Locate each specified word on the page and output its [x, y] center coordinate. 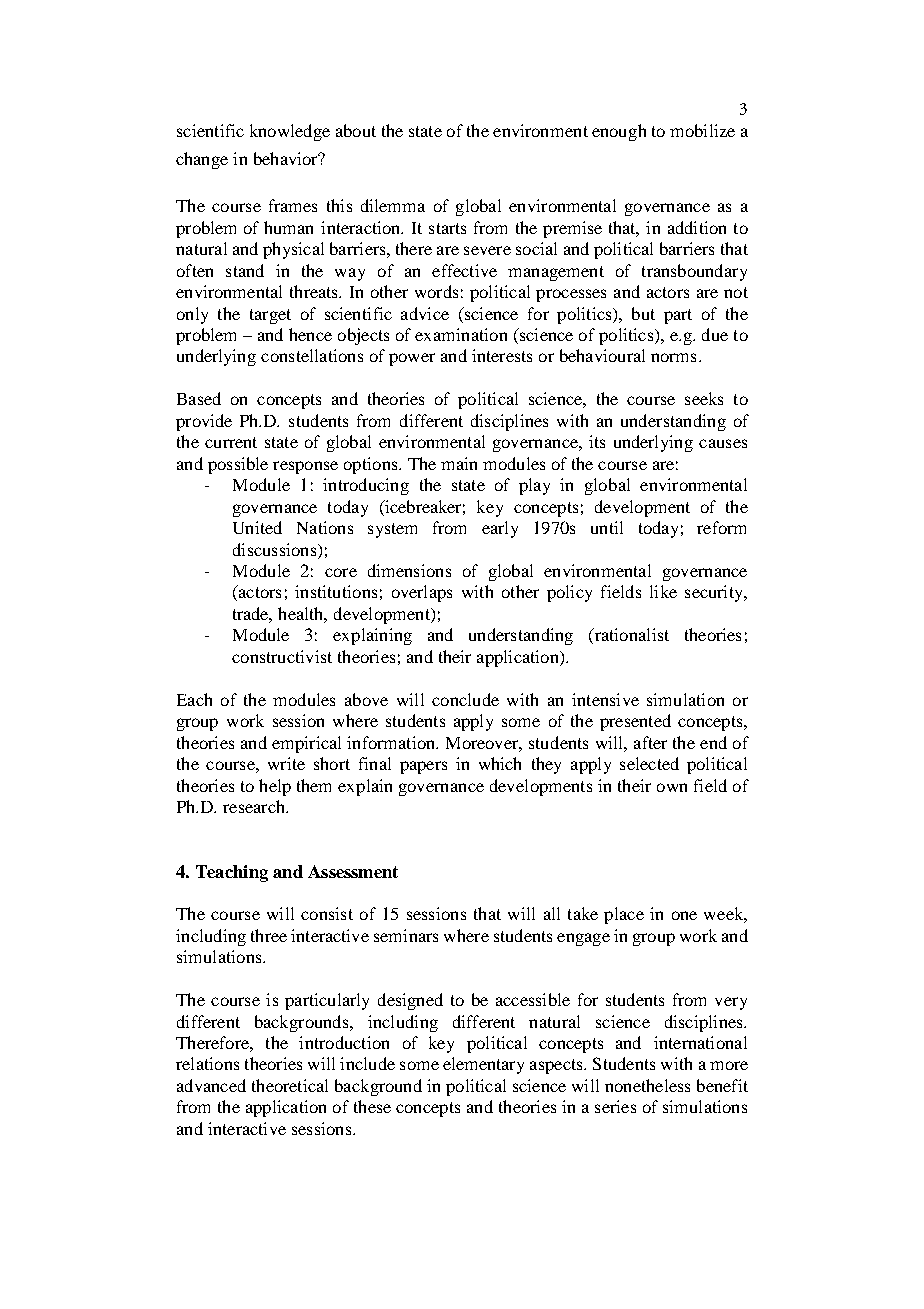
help [275, 787]
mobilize [702, 130]
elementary [483, 1065]
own [672, 787]
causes [723, 443]
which [500, 763]
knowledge [290, 132]
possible [238, 465]
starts [447, 228]
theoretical [290, 1085]
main [459, 463]
